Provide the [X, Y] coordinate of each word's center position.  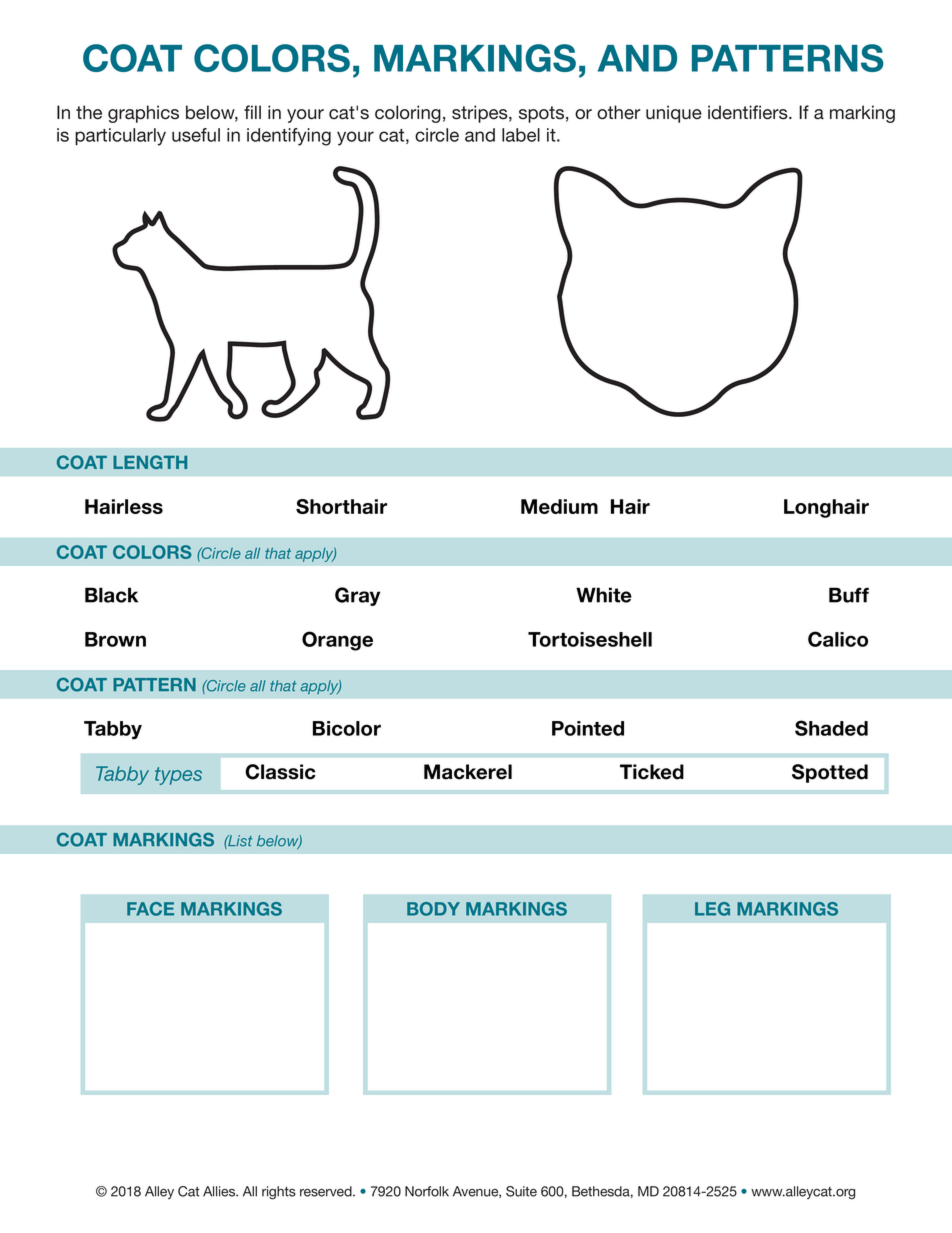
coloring [408, 114]
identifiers [749, 112]
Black [111, 595]
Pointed [588, 728]
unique [674, 114]
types [178, 776]
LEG [712, 909]
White [604, 595]
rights [279, 1193]
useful [196, 135]
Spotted [830, 773]
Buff [849, 595]
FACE [150, 909]
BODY [433, 909]
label [521, 135]
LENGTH [150, 462]
